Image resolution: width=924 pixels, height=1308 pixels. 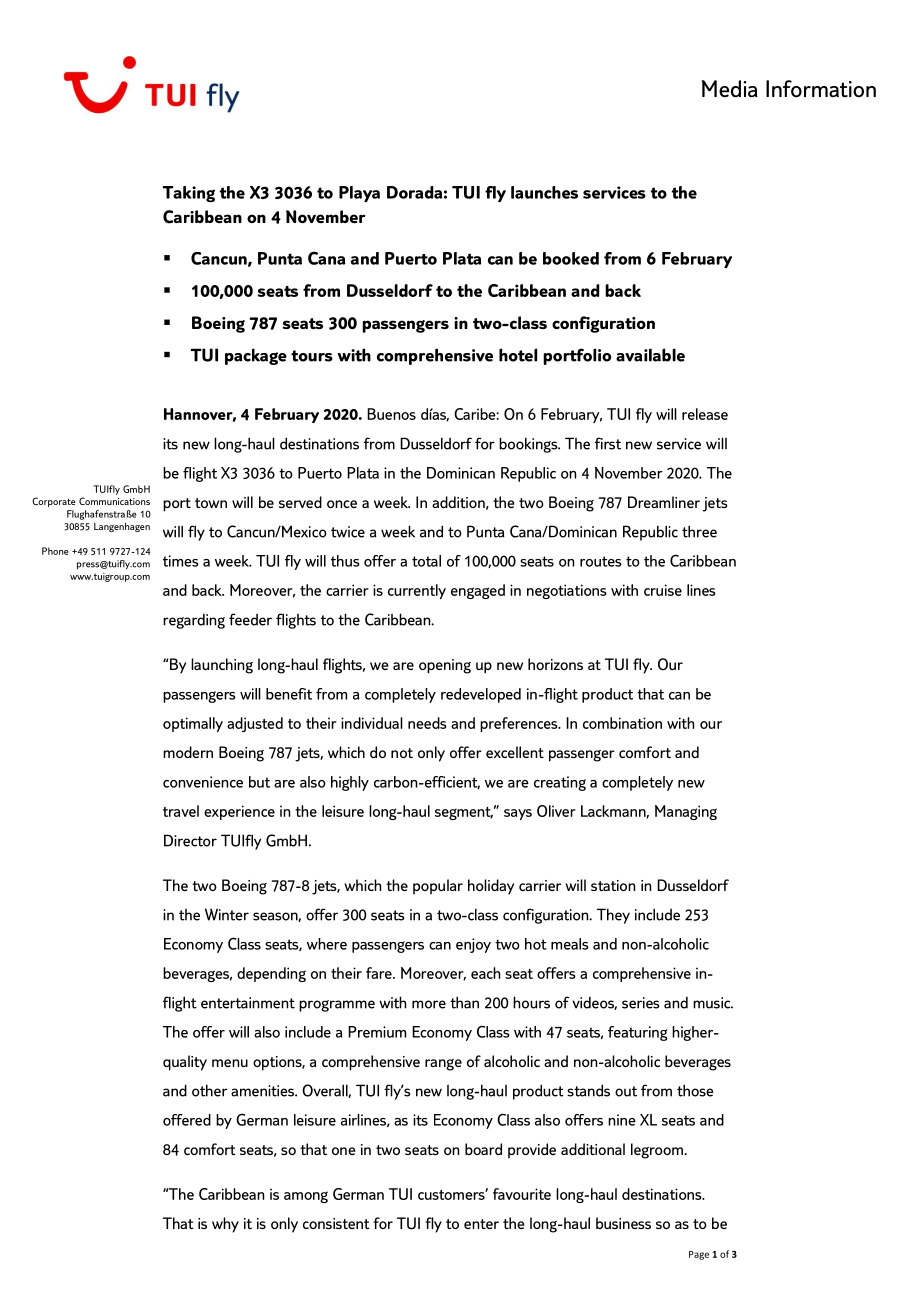 I want to click on Media, so click(x=730, y=89).
